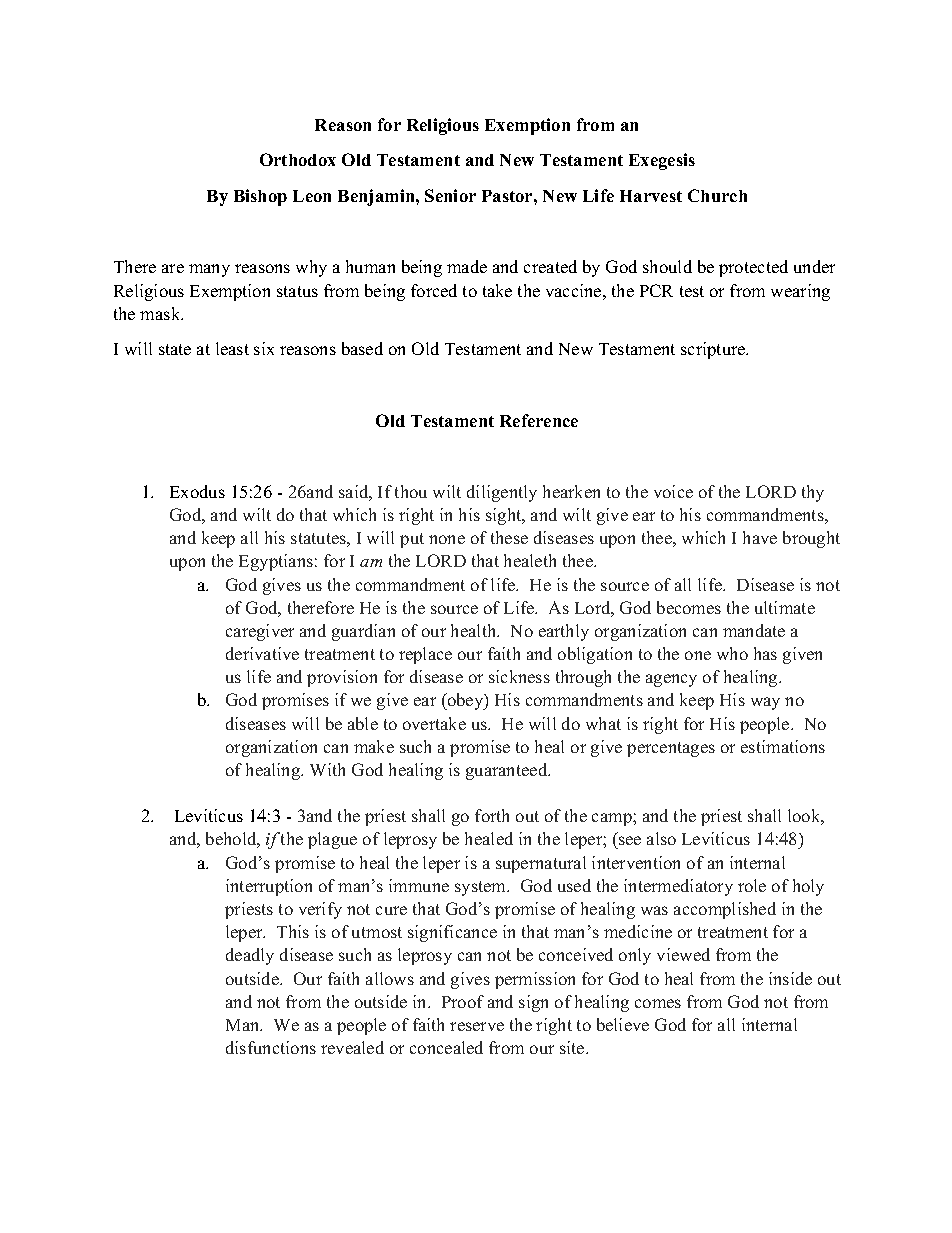  I want to click on earthly, so click(564, 632).
